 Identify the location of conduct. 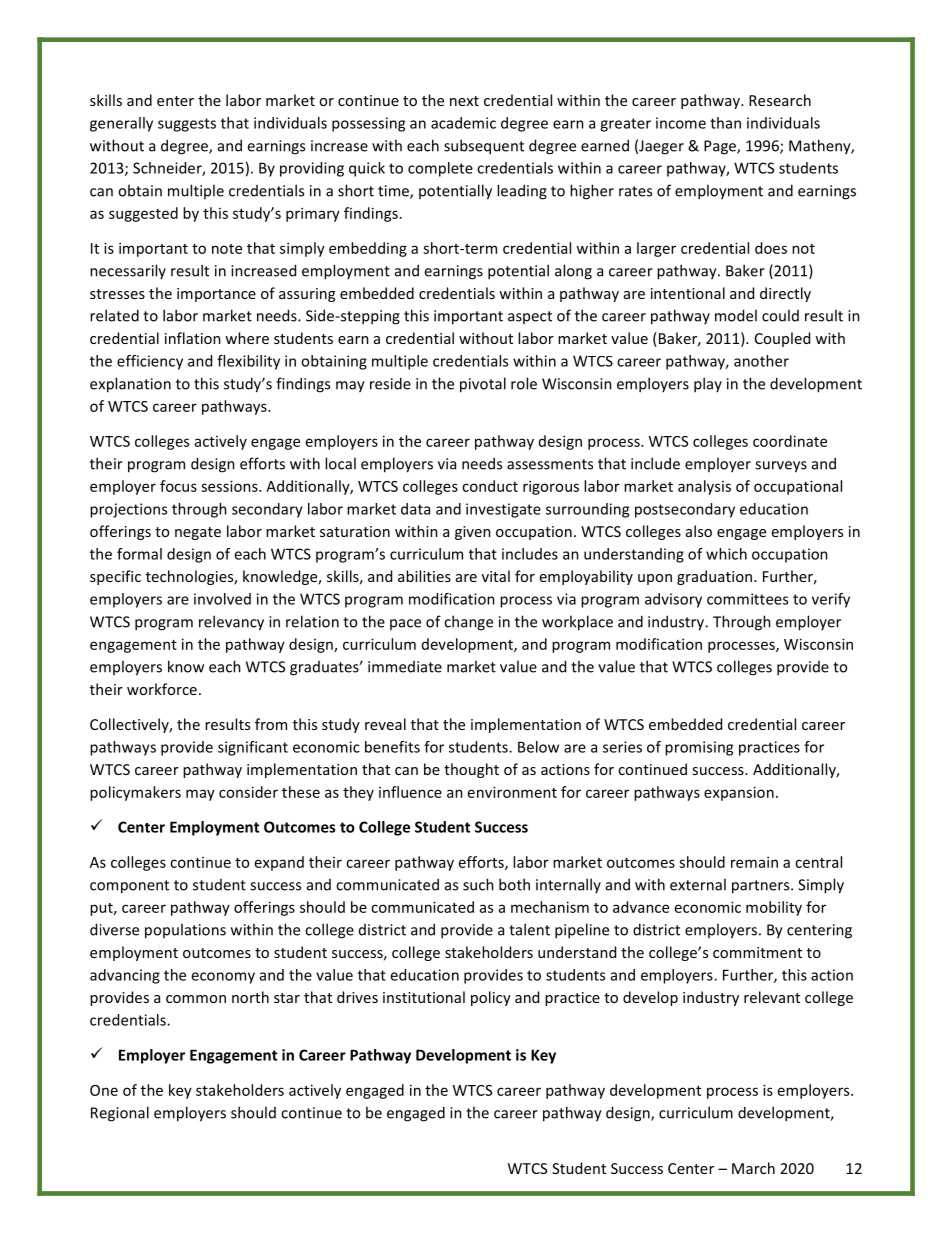
(490, 486).
